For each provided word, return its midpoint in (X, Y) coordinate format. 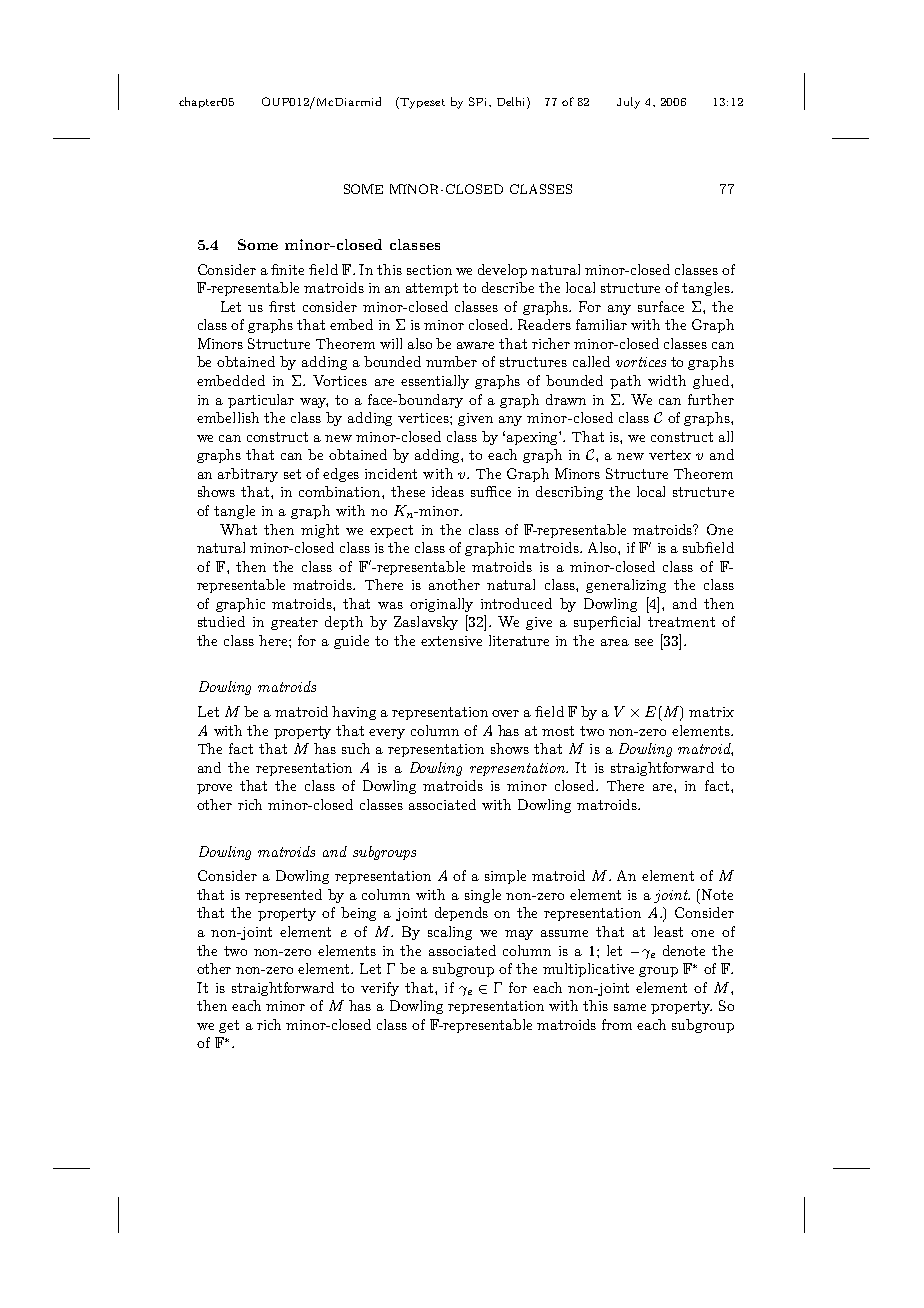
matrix (711, 712)
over (505, 713)
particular (261, 401)
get (229, 1026)
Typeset (421, 103)
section (429, 270)
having (354, 713)
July (628, 103)
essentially (435, 382)
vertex (670, 455)
